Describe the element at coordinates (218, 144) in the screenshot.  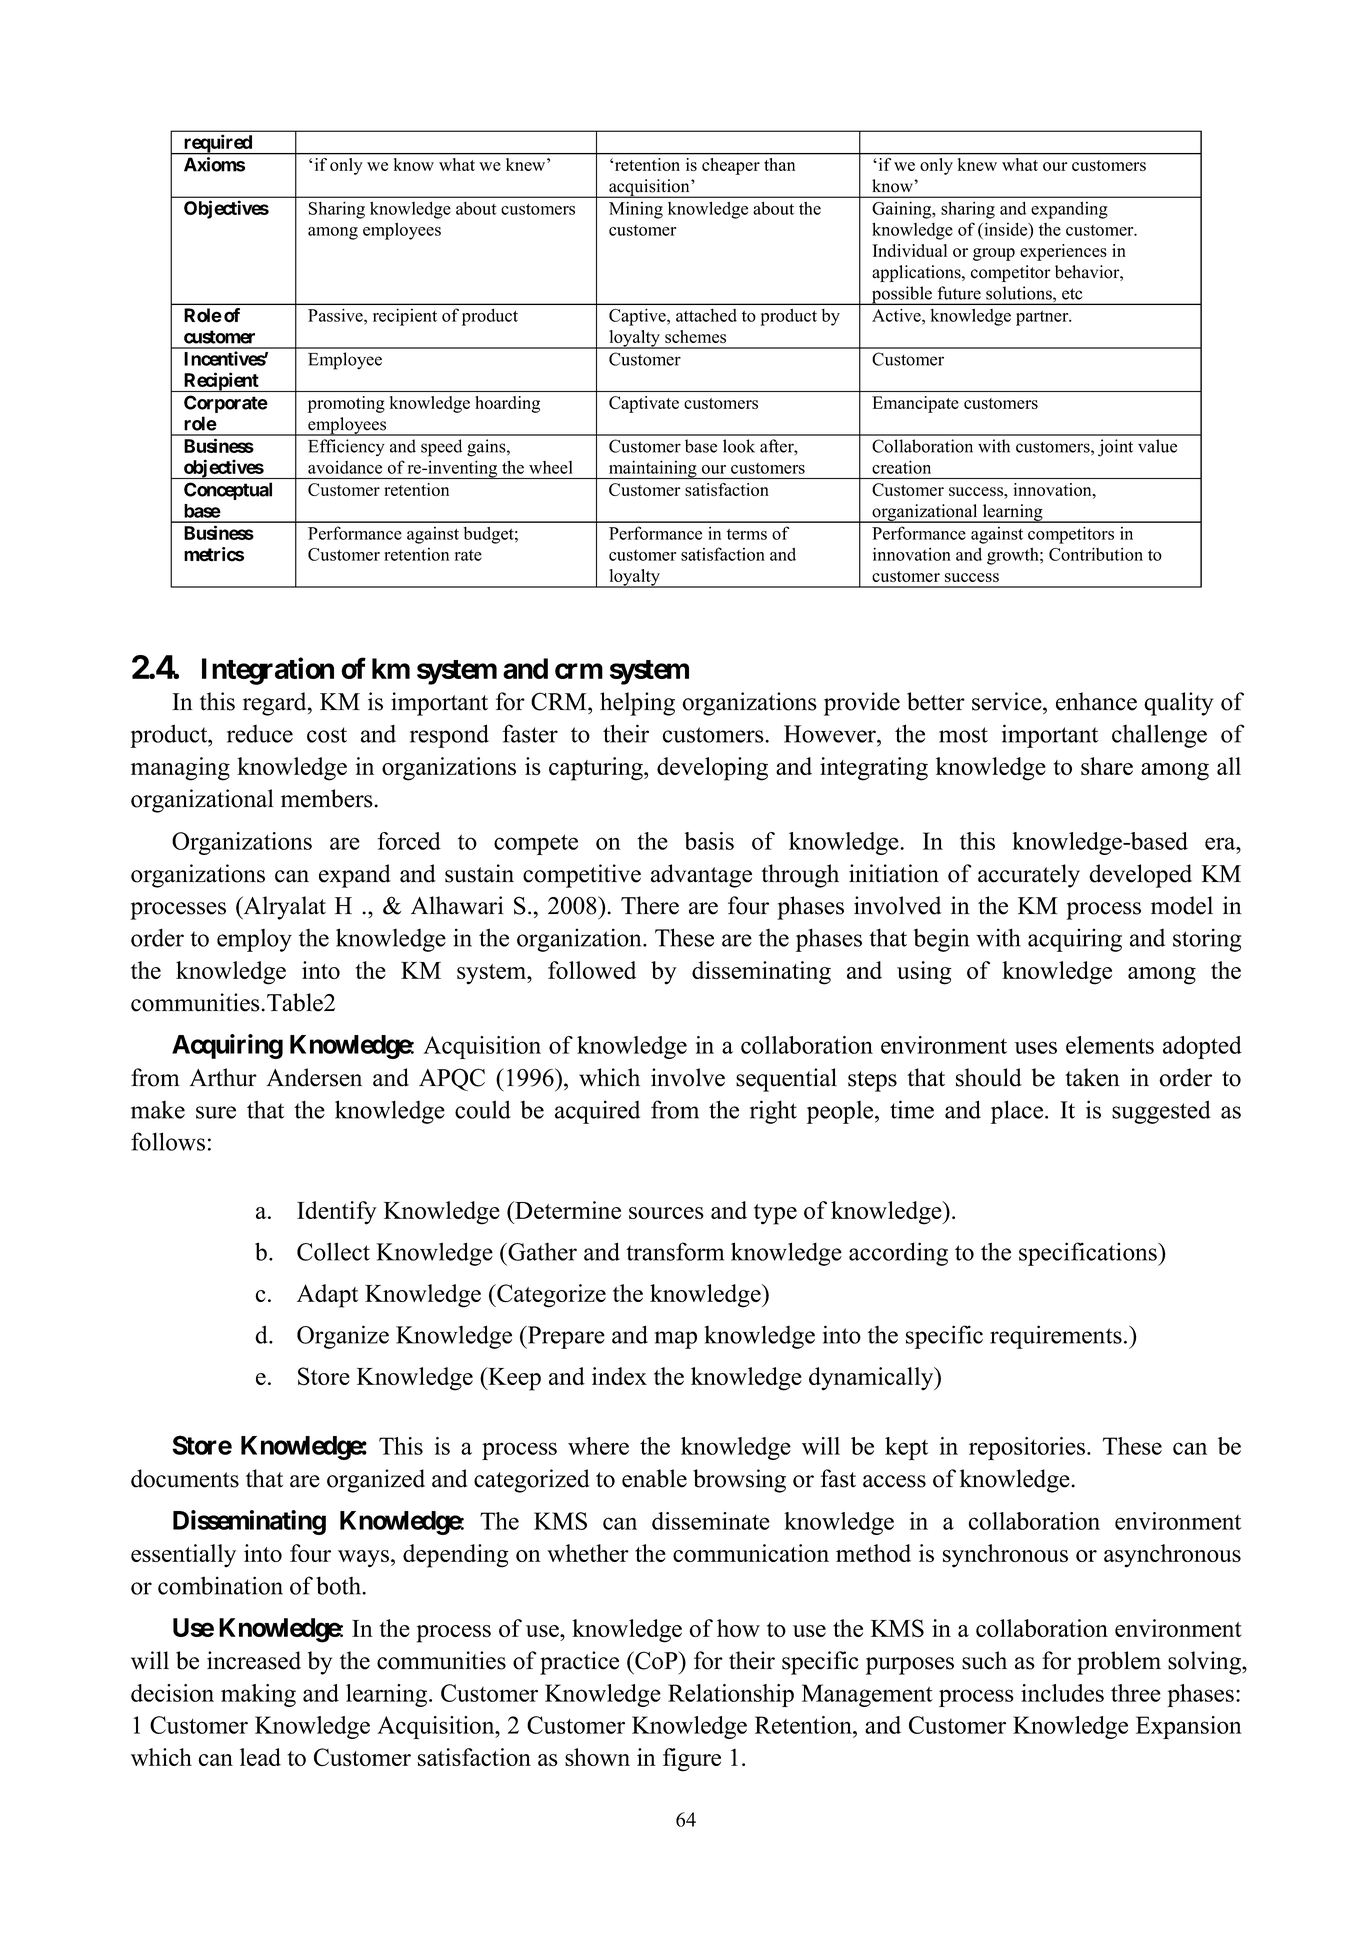
I see `required` at that location.
